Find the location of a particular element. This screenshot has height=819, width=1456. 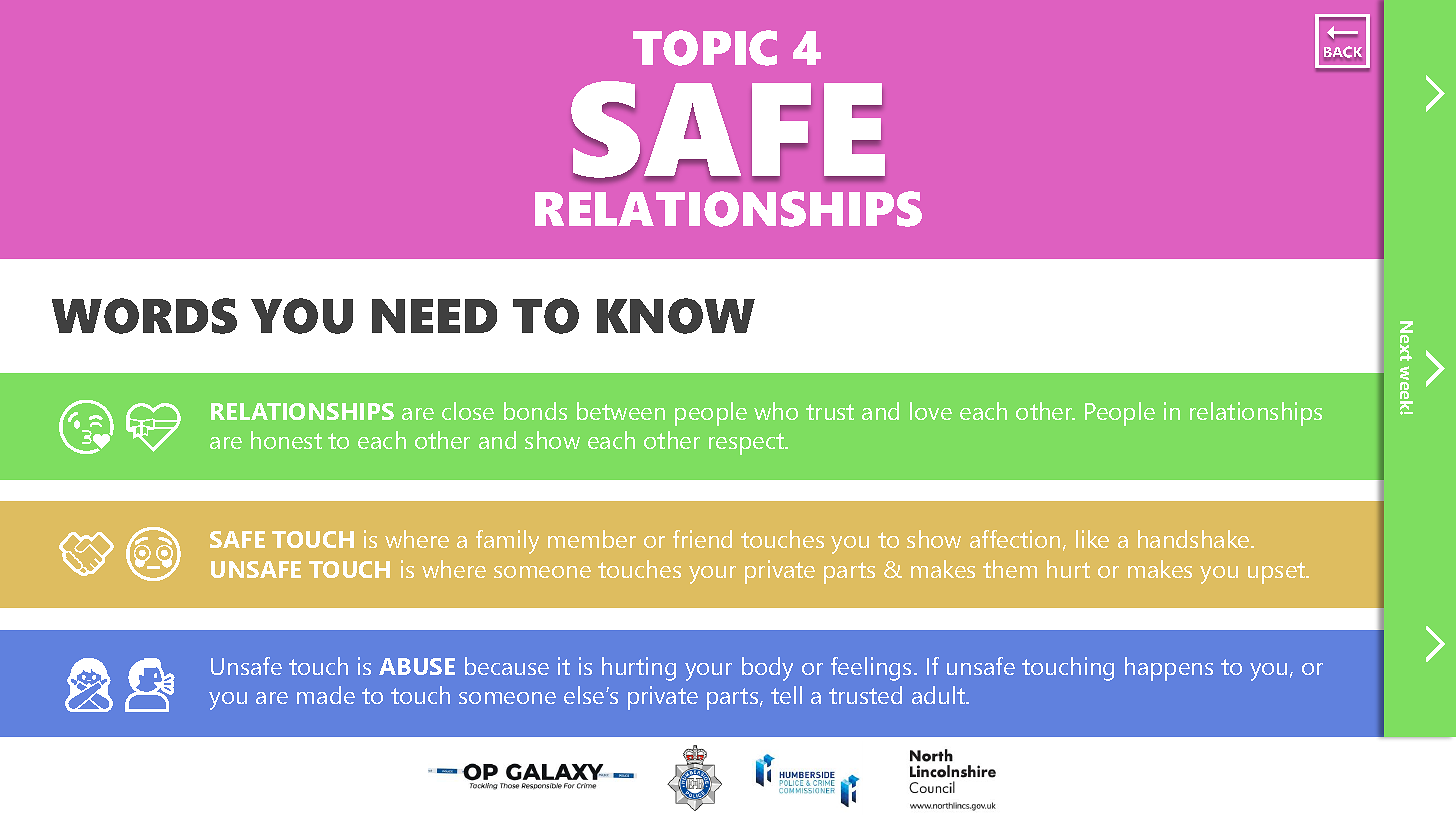

family is located at coordinates (507, 542).
